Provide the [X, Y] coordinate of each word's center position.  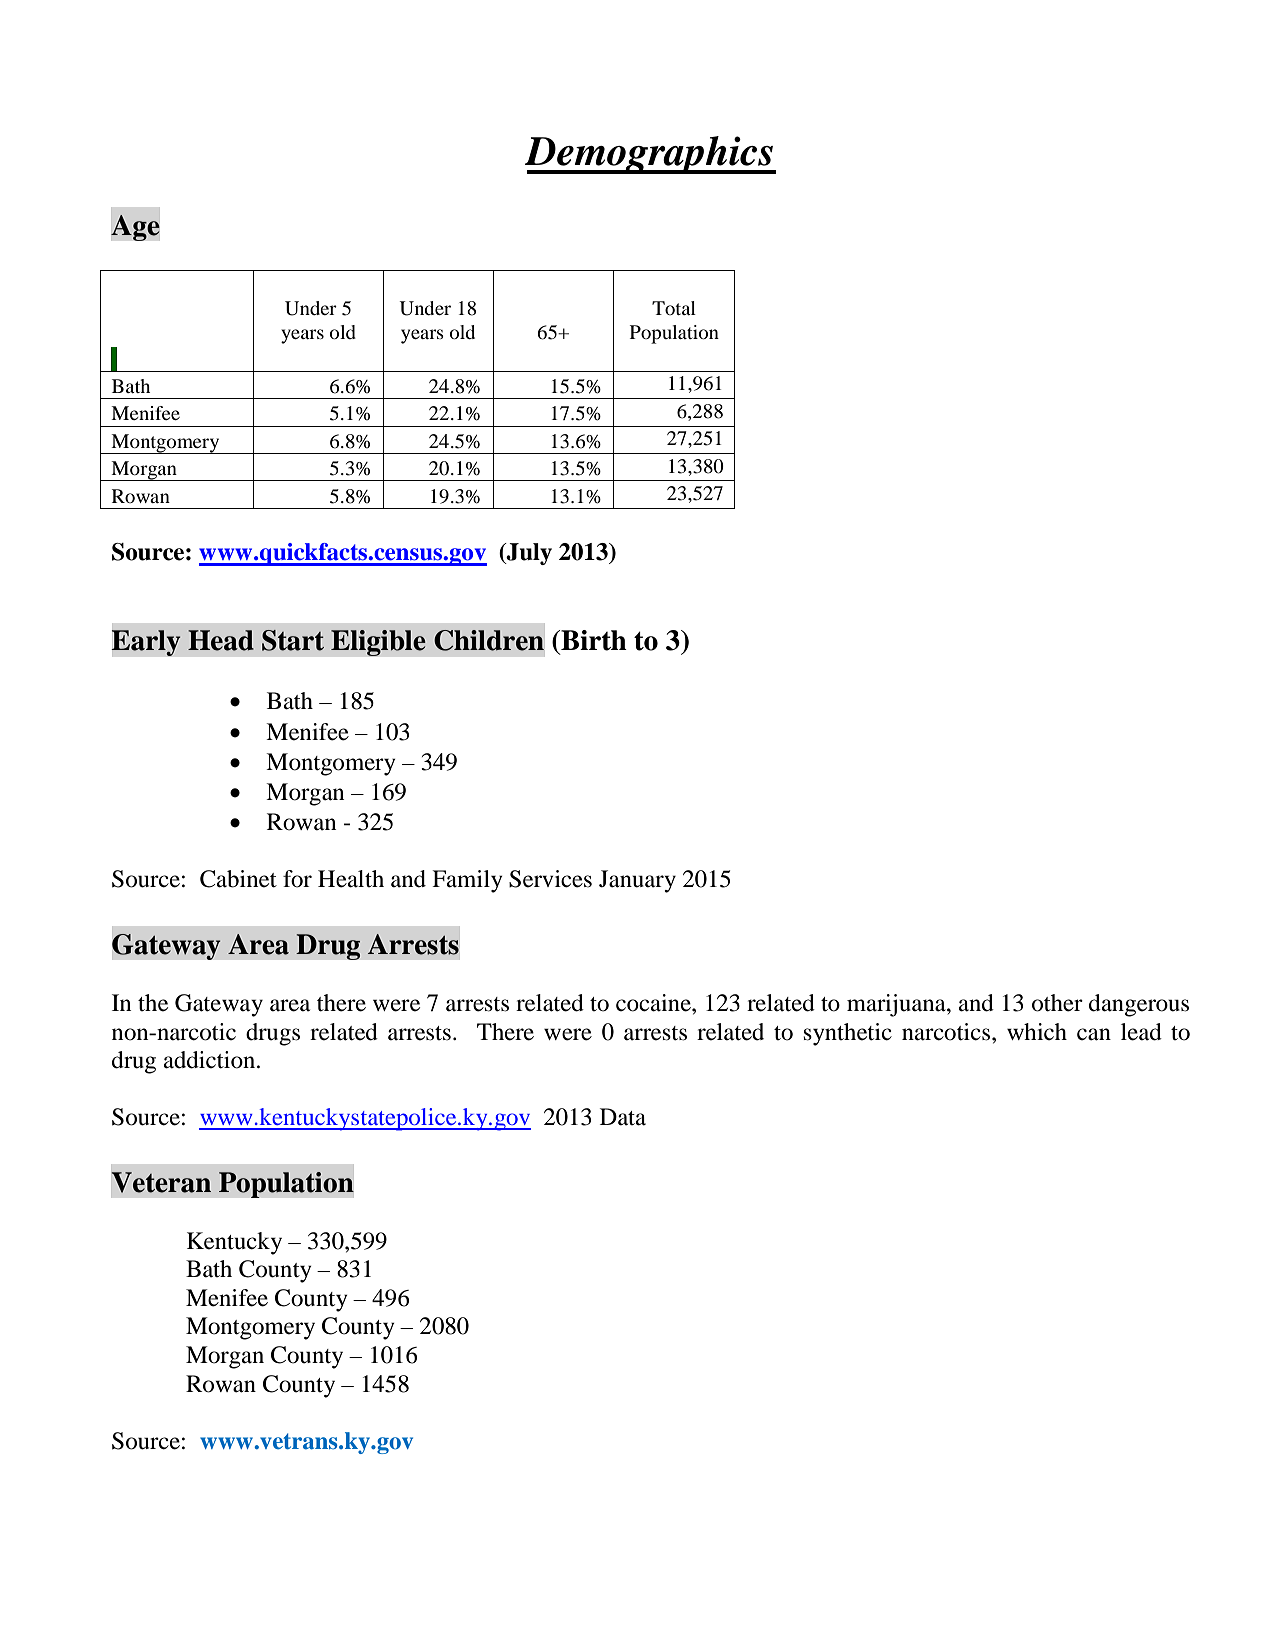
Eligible [378, 643]
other [1057, 1003]
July [528, 554]
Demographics [650, 155]
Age [135, 228]
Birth [593, 640]
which [1037, 1031]
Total [674, 308]
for [297, 879]
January [637, 881]
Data [623, 1117]
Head [221, 640]
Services [550, 879]
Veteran [161, 1182]
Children [489, 640]
